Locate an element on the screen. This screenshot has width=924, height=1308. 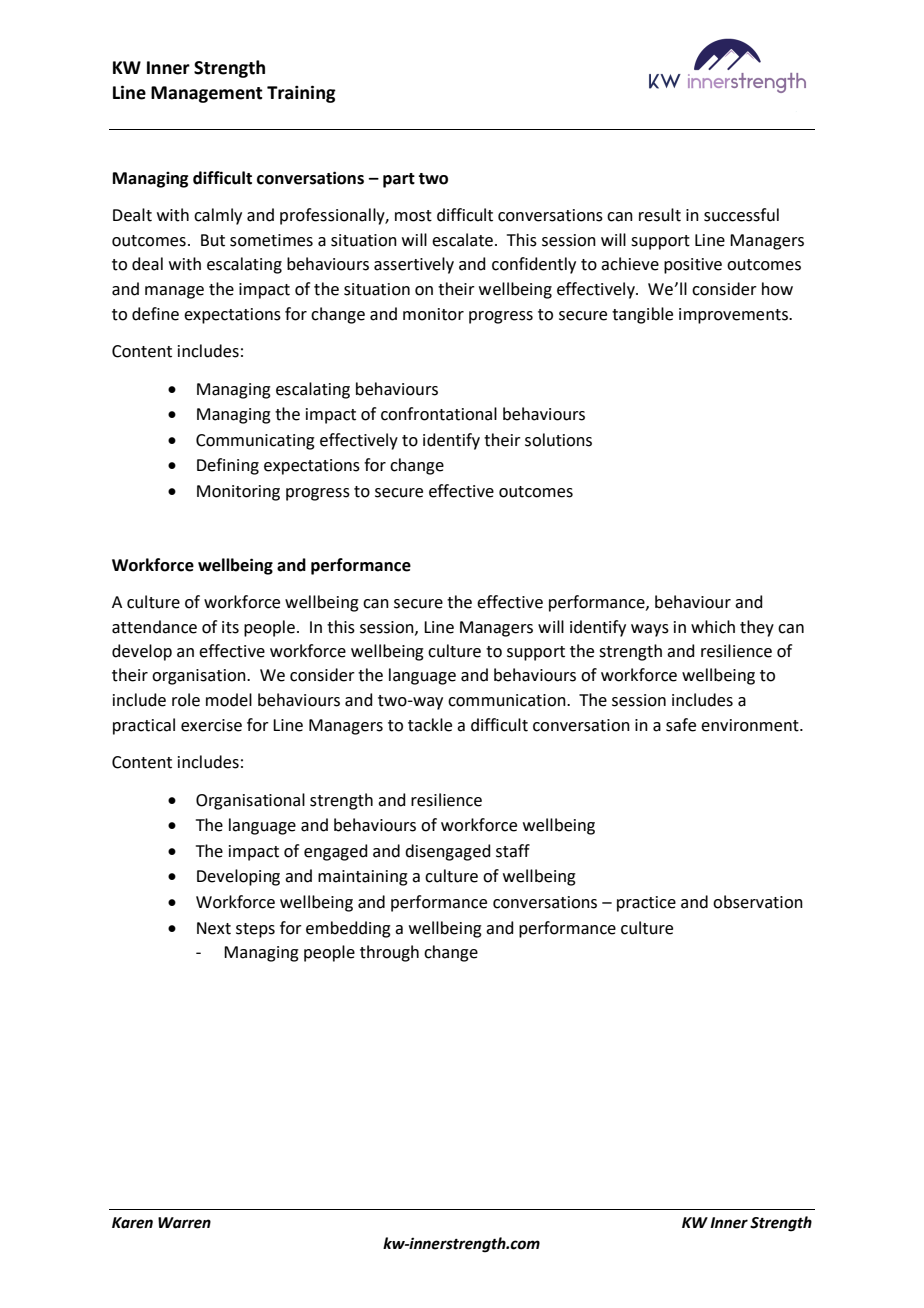
part is located at coordinates (399, 180).
